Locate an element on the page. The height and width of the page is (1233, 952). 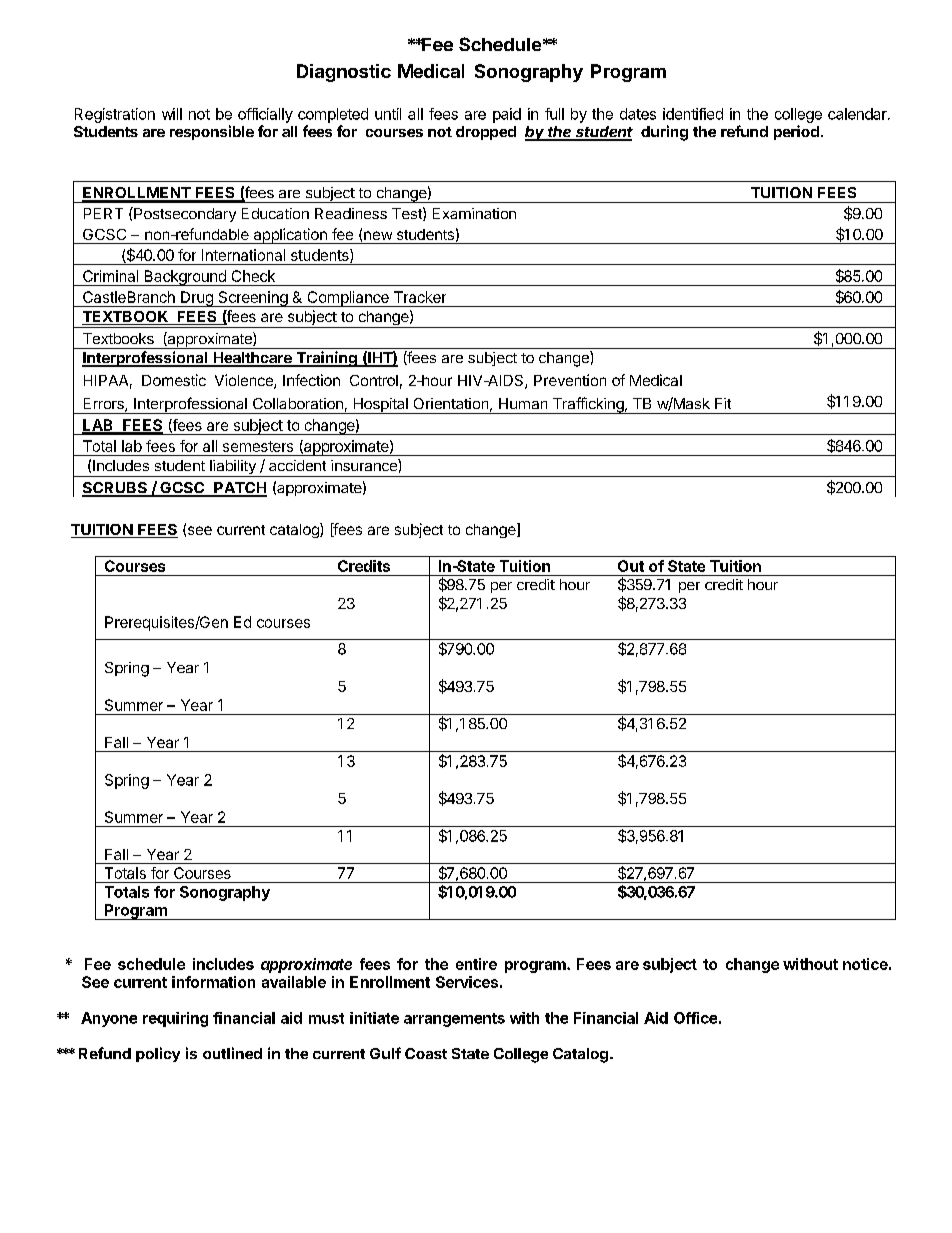
dropped is located at coordinates (486, 133).
